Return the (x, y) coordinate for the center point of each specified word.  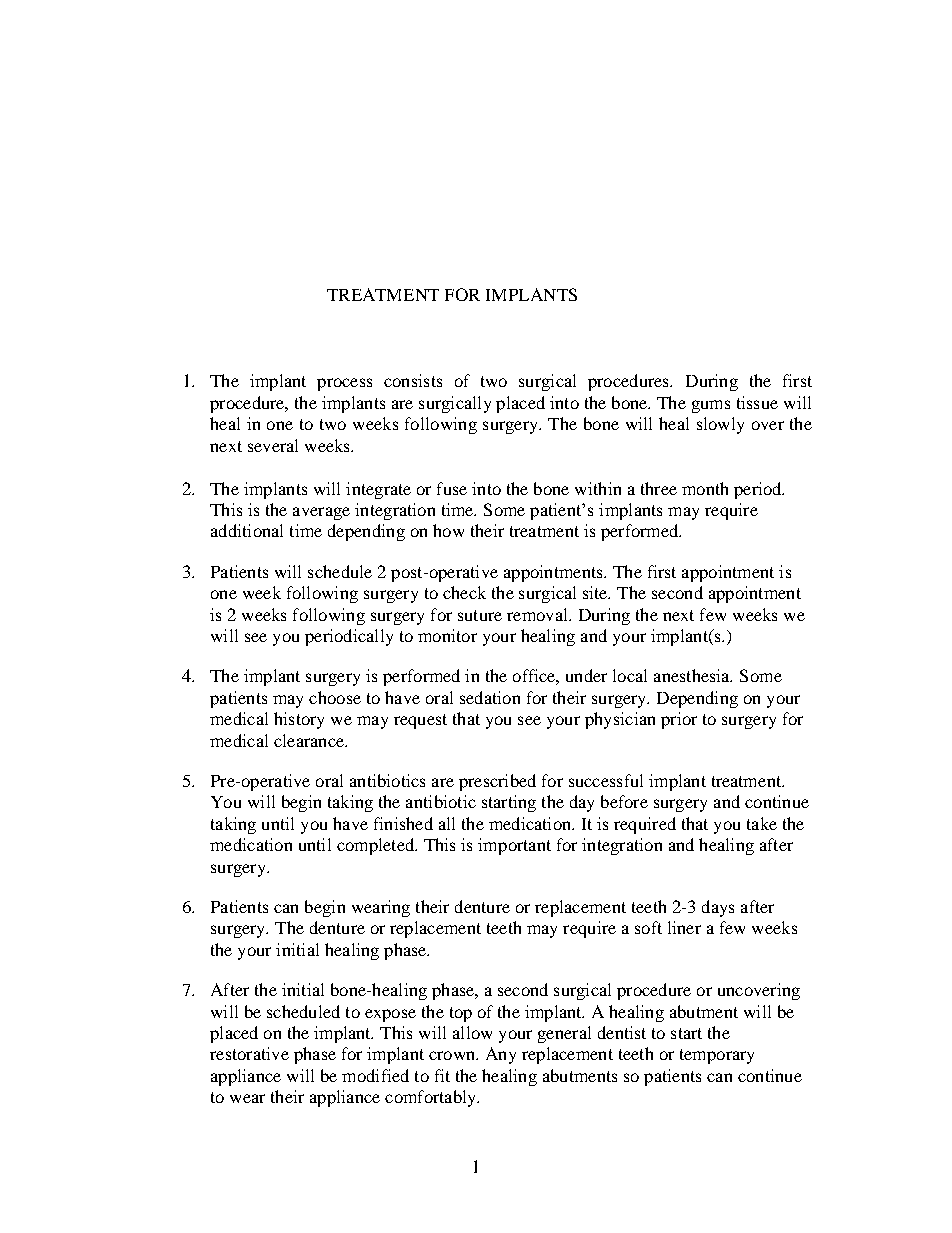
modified (375, 1075)
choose (335, 697)
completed (377, 846)
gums (711, 406)
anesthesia (693, 675)
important (514, 846)
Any (501, 1055)
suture (480, 615)
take (762, 823)
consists (413, 380)
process (344, 384)
